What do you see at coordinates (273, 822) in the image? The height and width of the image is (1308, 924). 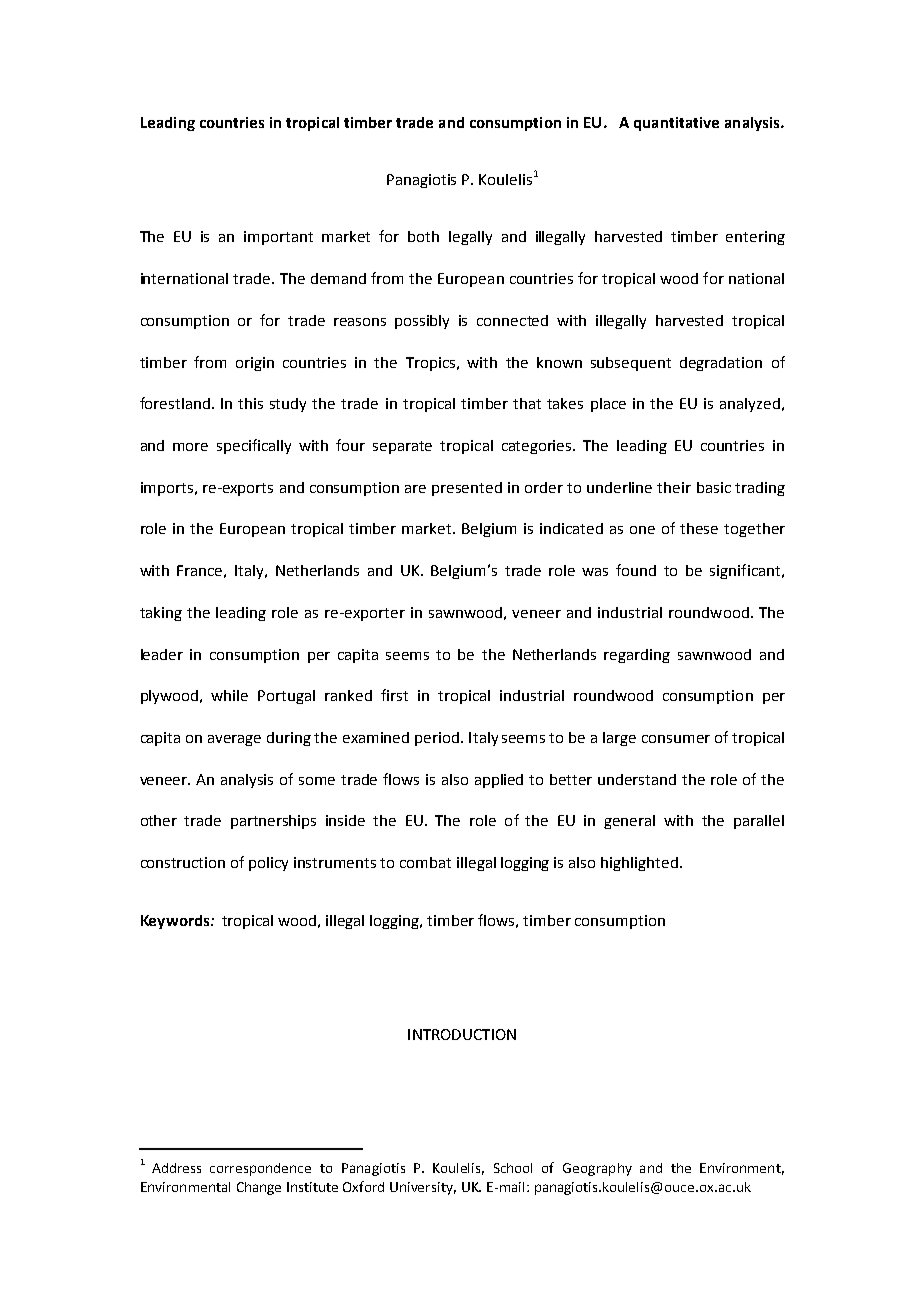 I see `partnerships` at bounding box center [273, 822].
